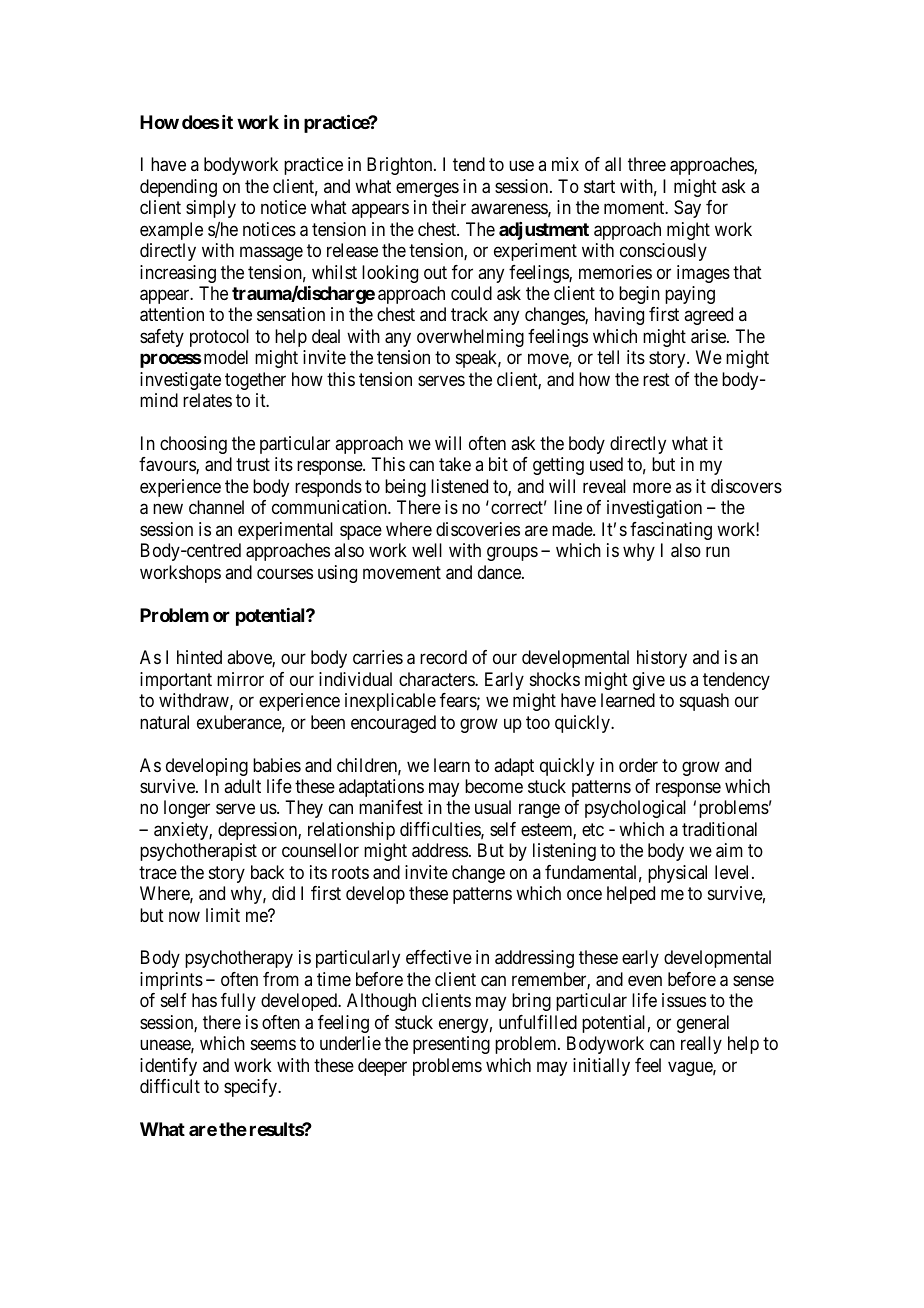 This screenshot has height=1308, width=924. What do you see at coordinates (211, 209) in the screenshot?
I see `simply` at bounding box center [211, 209].
